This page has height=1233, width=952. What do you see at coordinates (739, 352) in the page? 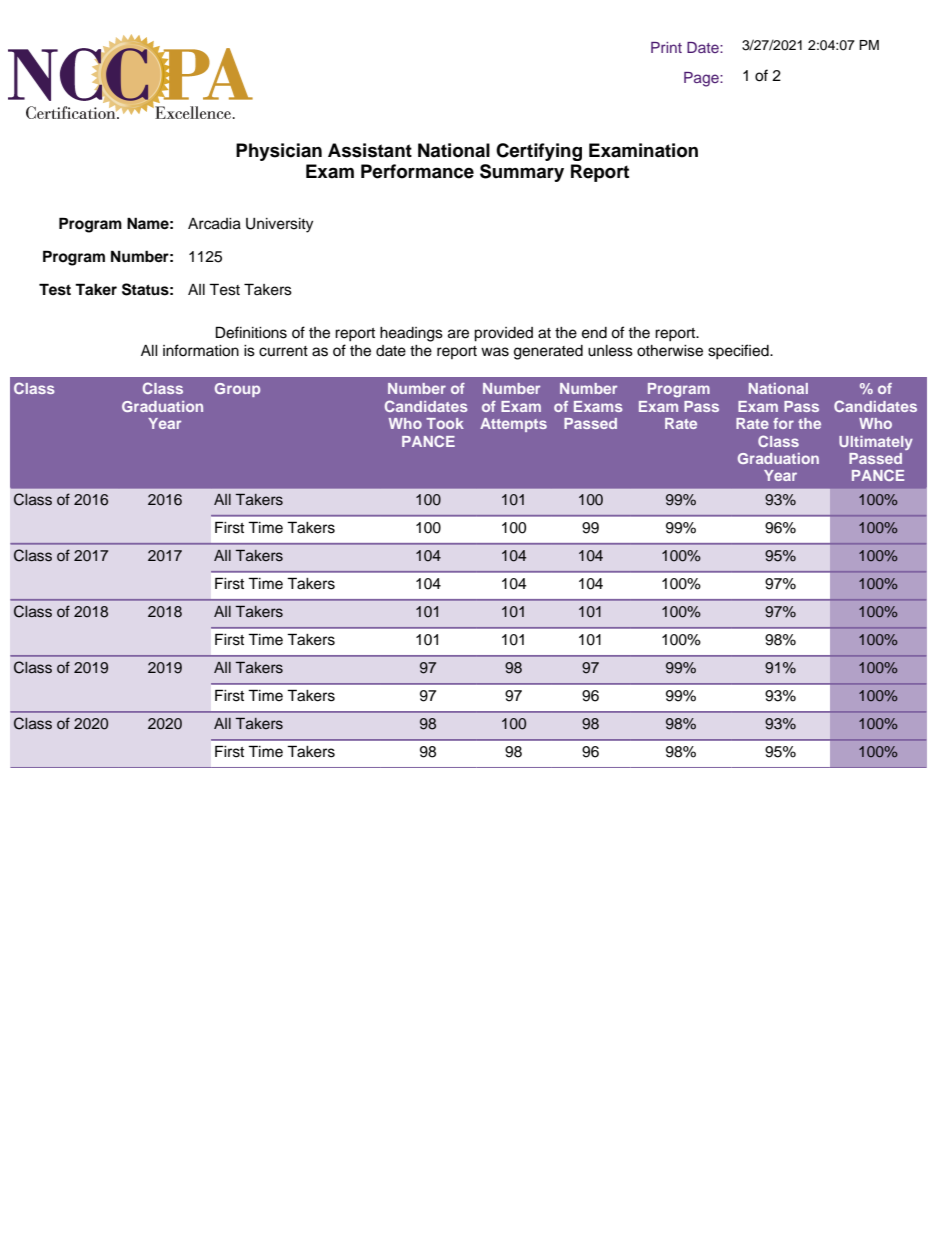
I see `specified` at bounding box center [739, 352].
